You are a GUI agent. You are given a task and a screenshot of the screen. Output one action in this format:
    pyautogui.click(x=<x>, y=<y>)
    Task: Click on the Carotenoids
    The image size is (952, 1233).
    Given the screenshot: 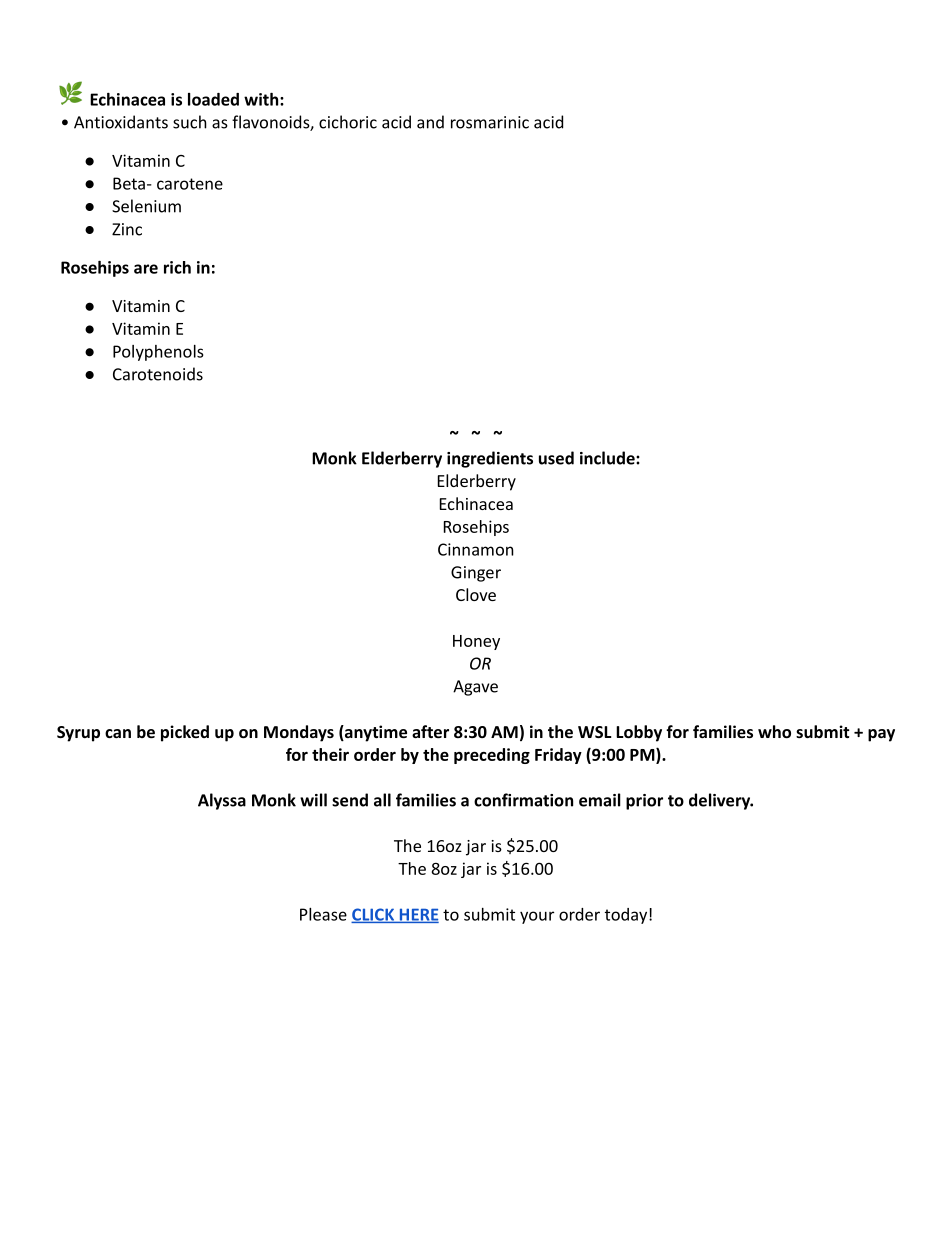 What is the action you would take?
    pyautogui.click(x=158, y=374)
